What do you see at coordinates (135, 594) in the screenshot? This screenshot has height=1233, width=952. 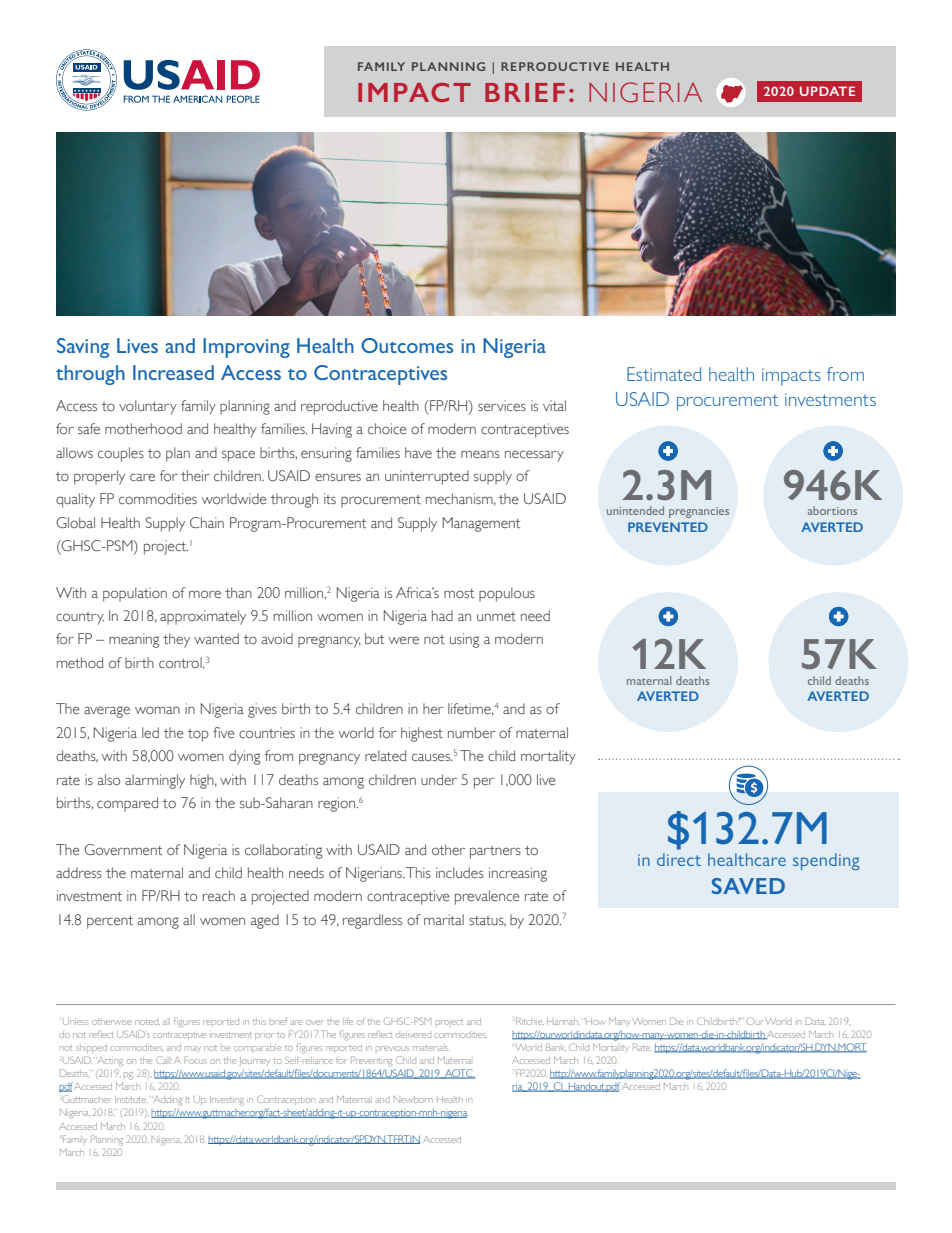 I see `population` at bounding box center [135, 594].
